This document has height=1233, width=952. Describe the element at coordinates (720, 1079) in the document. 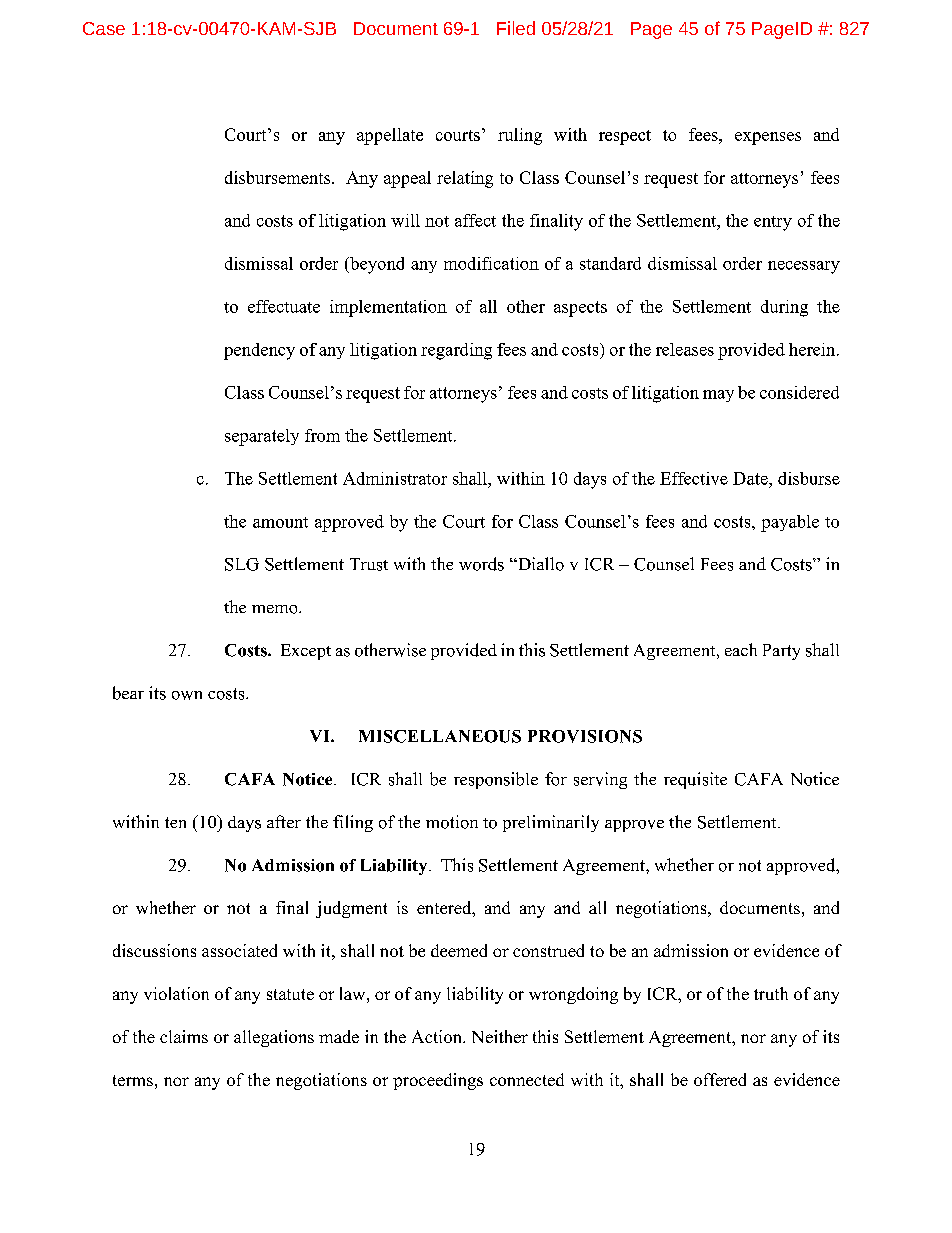

I see `offered` at that location.
